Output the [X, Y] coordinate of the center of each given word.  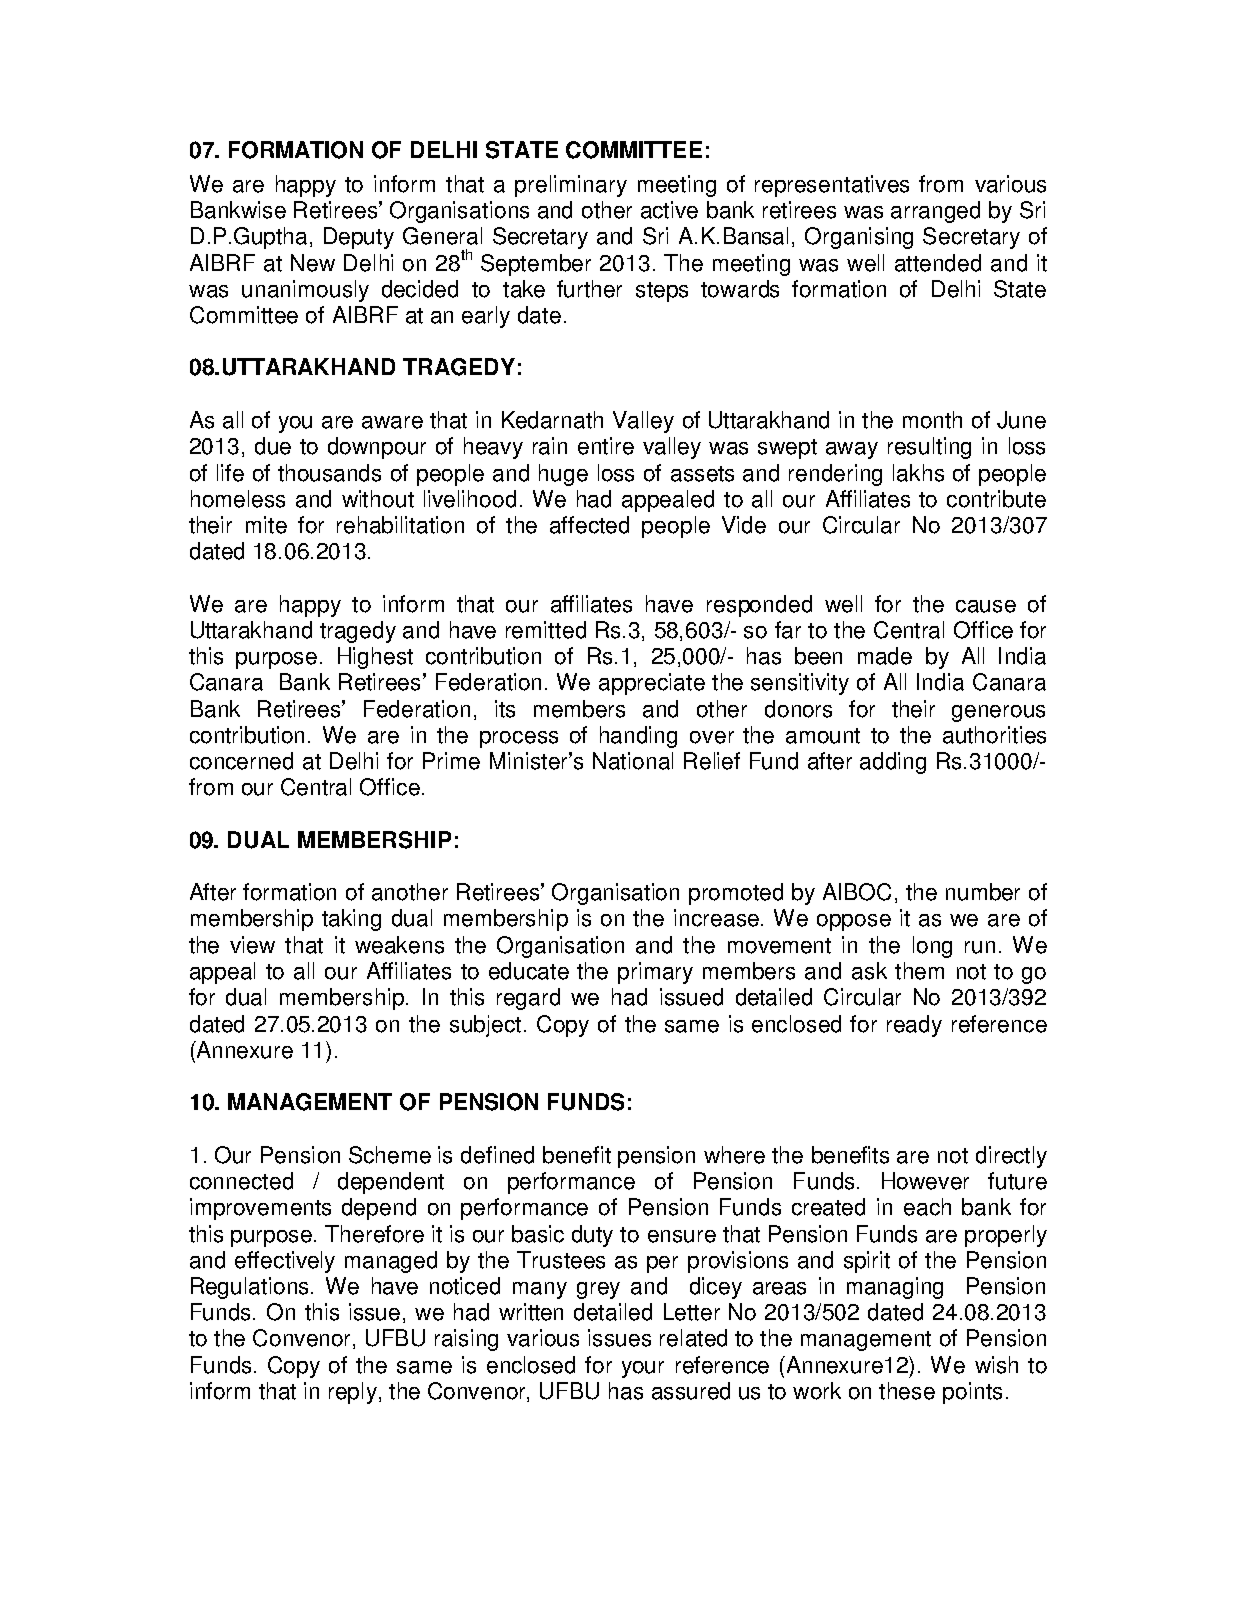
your [643, 1369]
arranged [935, 212]
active [669, 210]
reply [353, 1393]
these [907, 1391]
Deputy [359, 238]
